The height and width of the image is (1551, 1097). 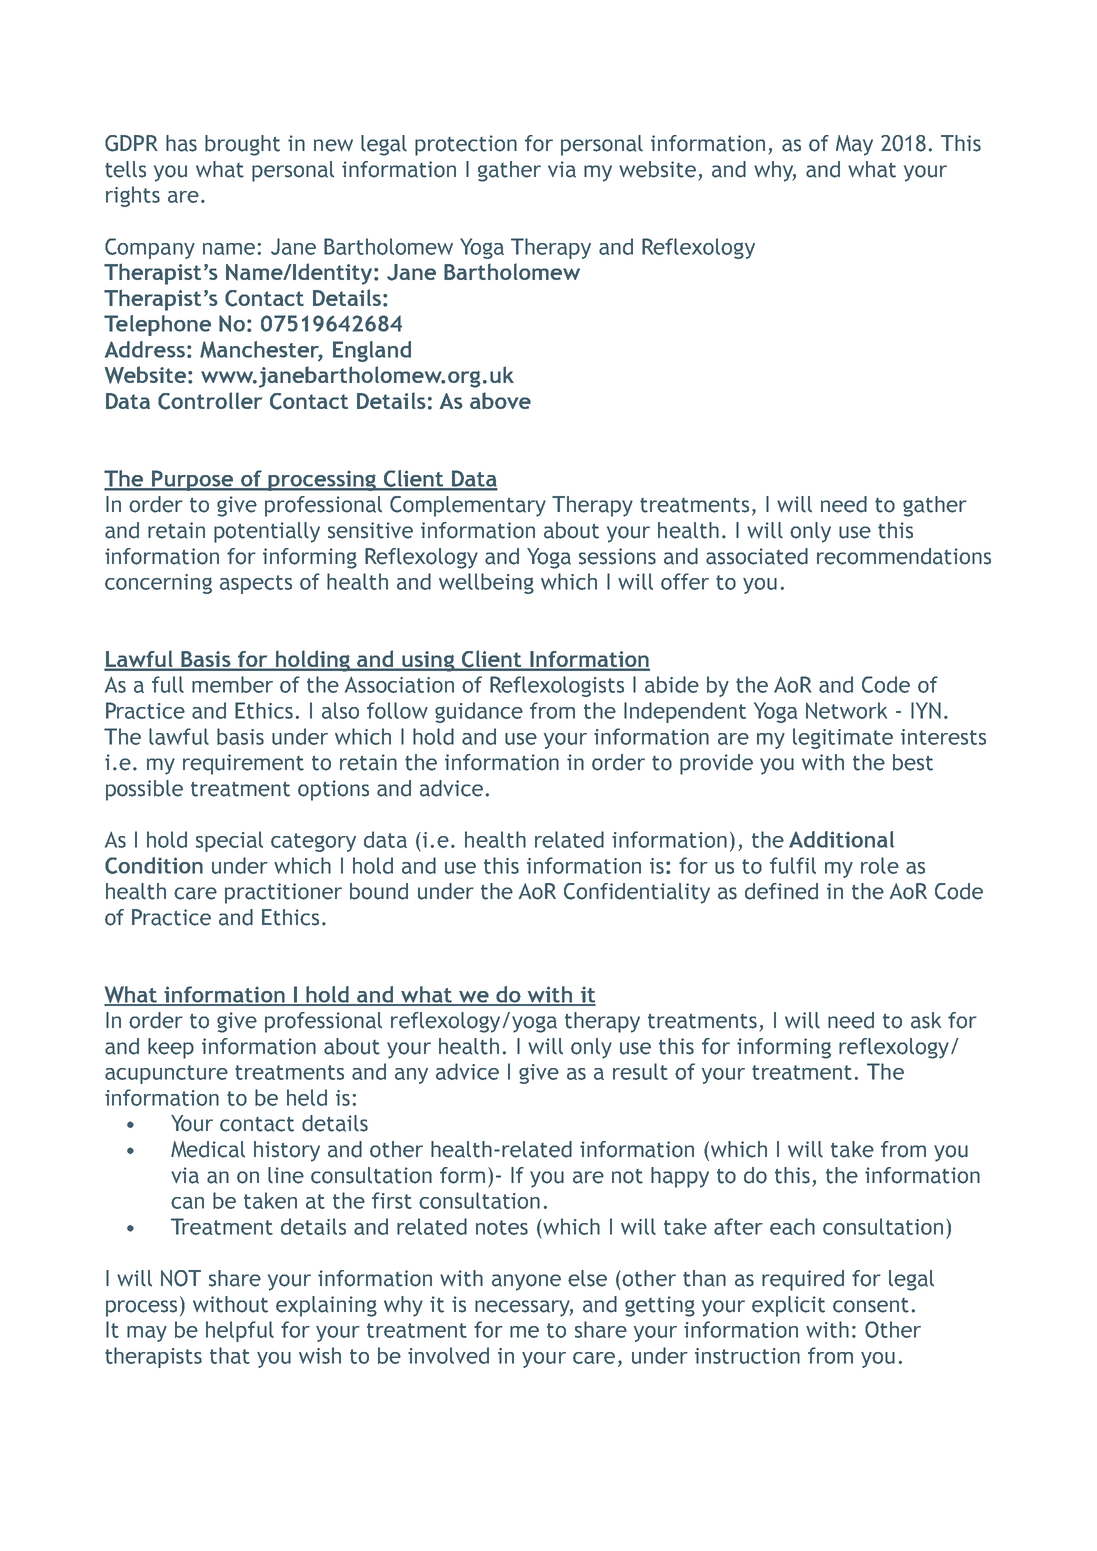 What do you see at coordinates (468, 506) in the image?
I see `Complementary` at bounding box center [468, 506].
